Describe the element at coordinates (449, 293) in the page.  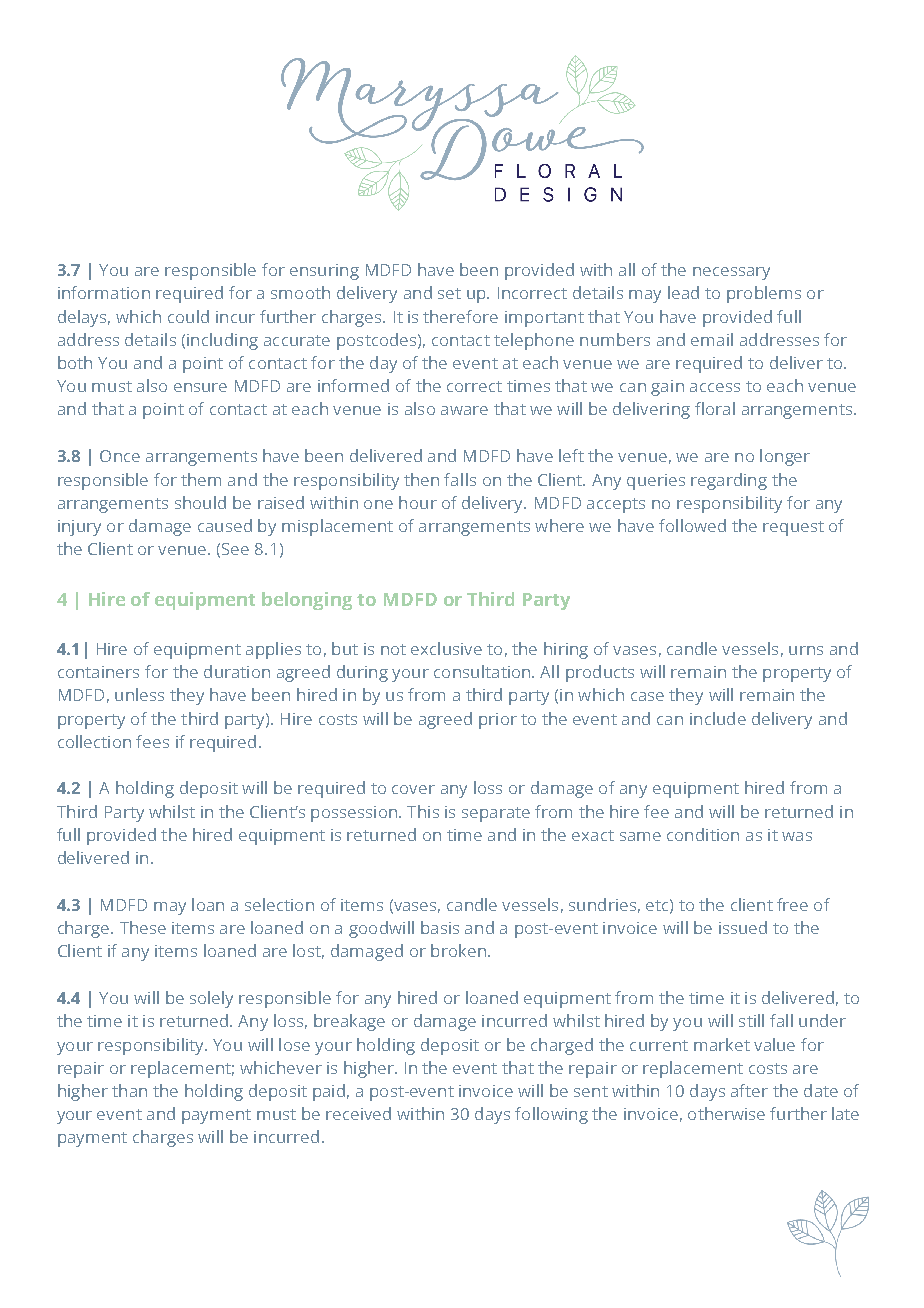
I see `set` at that location.
